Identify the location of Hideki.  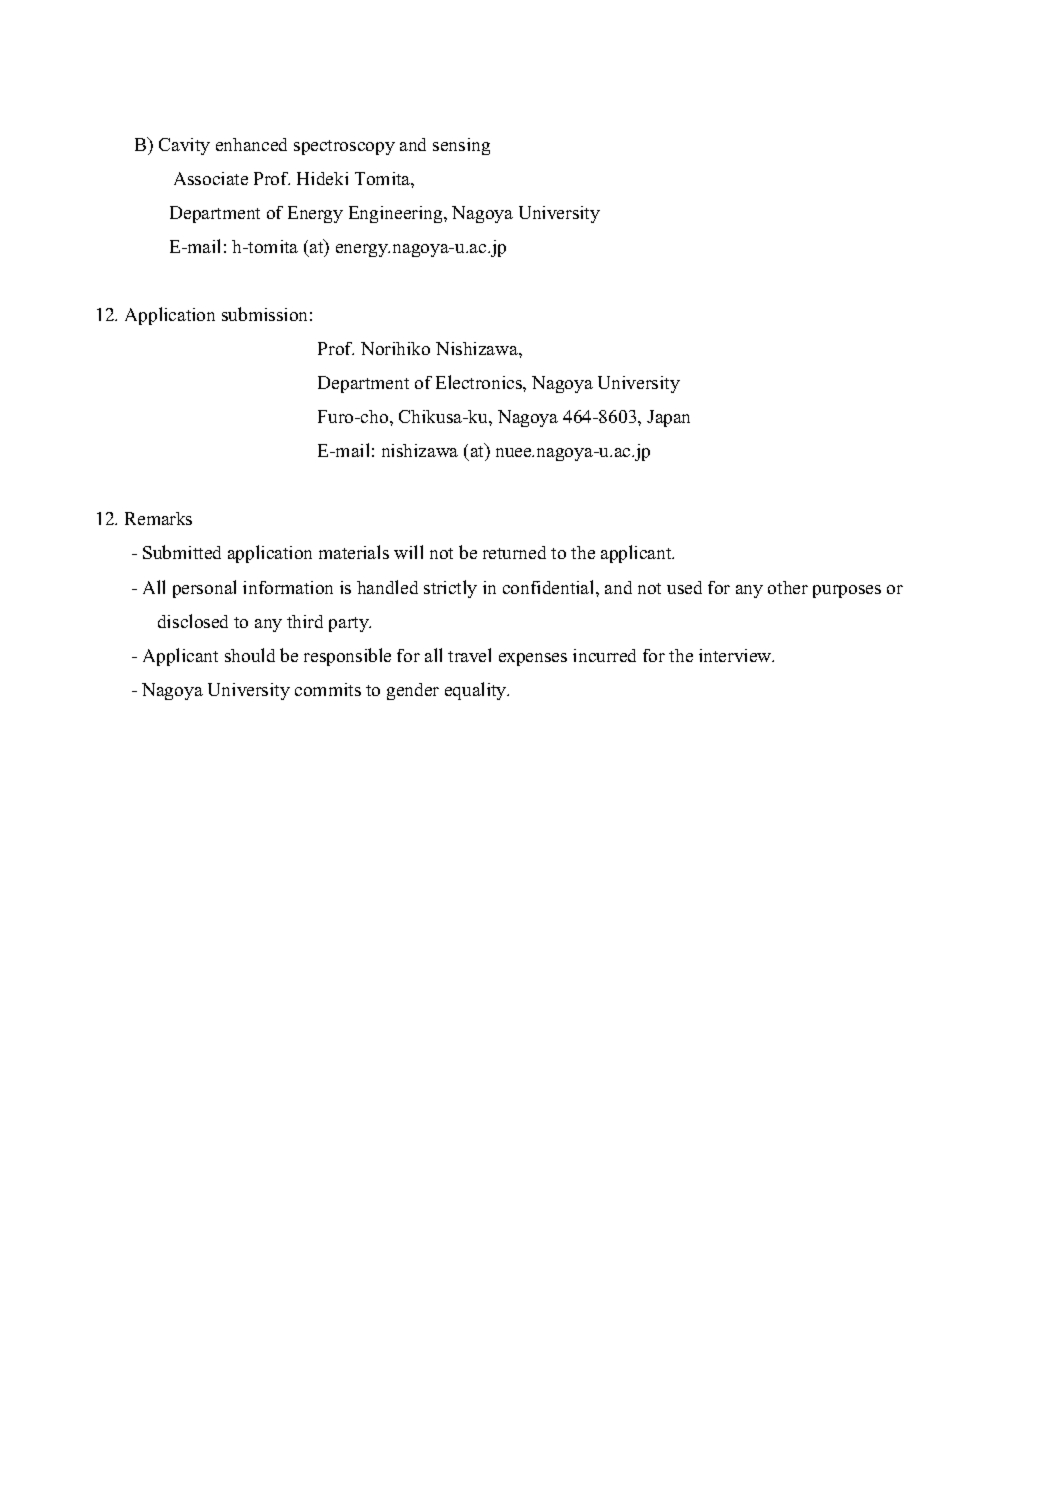
(322, 178).
